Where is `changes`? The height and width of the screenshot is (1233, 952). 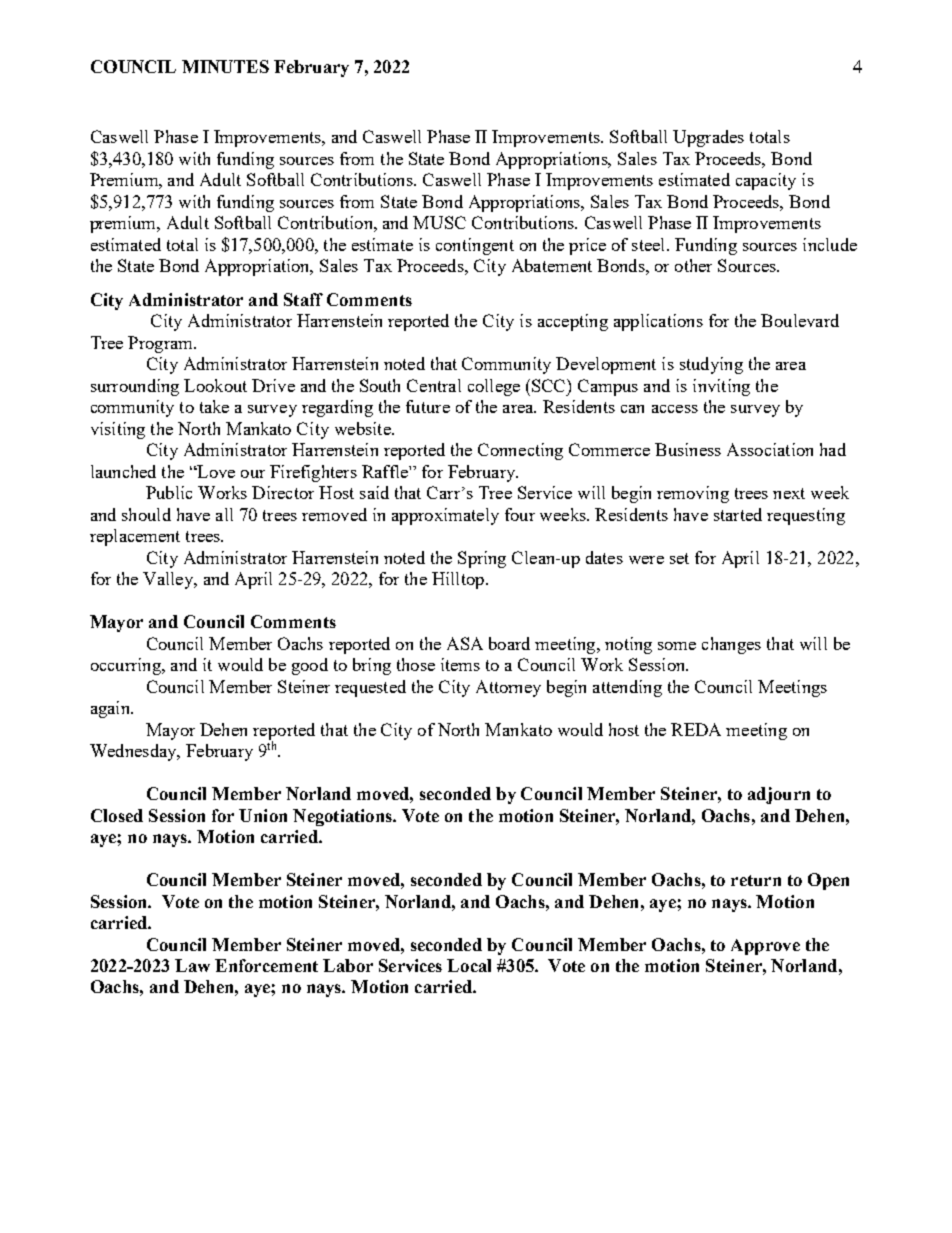 changes is located at coordinates (731, 645).
